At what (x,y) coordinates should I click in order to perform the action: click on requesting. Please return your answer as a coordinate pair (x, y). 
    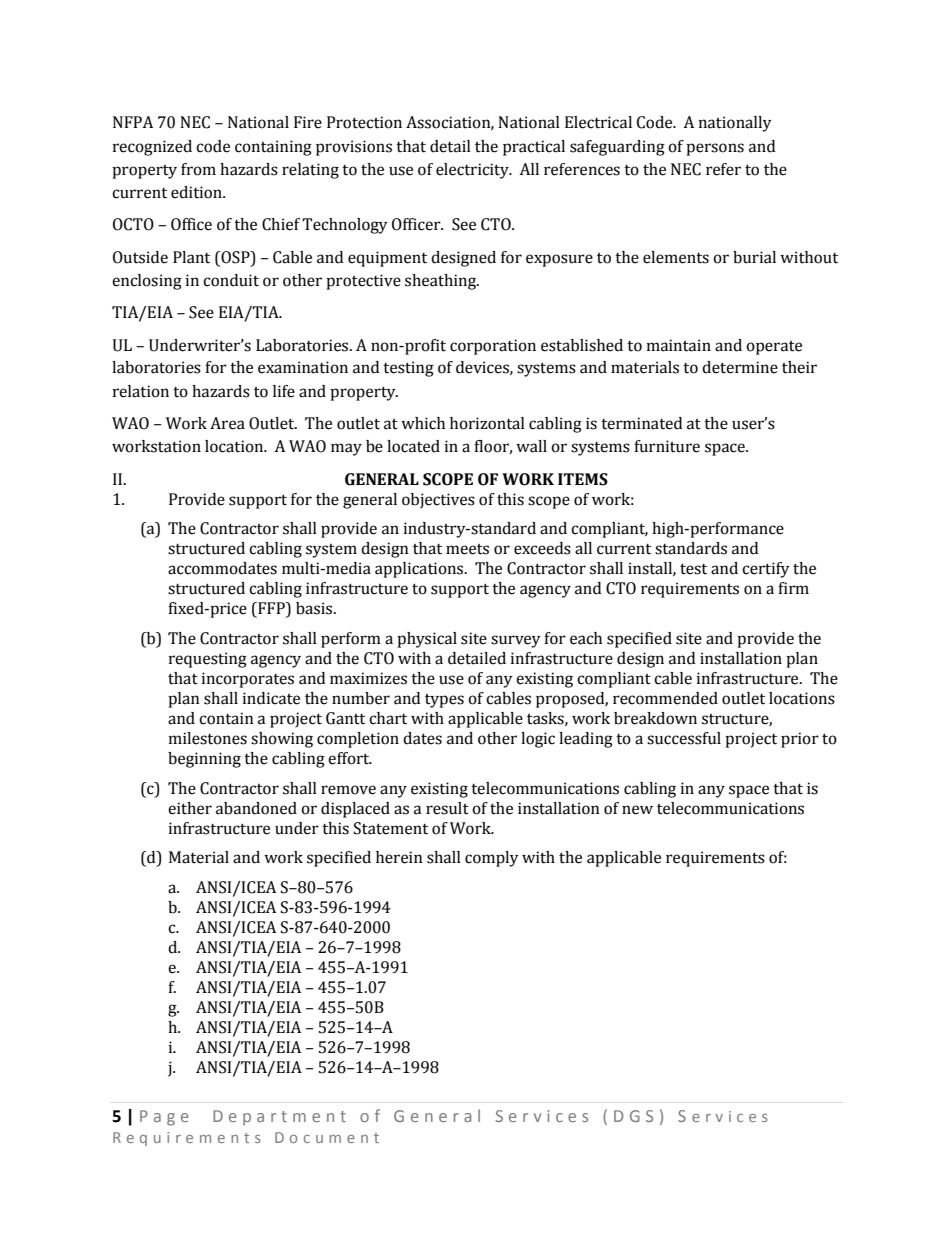
    Looking at the image, I should click on (208, 660).
